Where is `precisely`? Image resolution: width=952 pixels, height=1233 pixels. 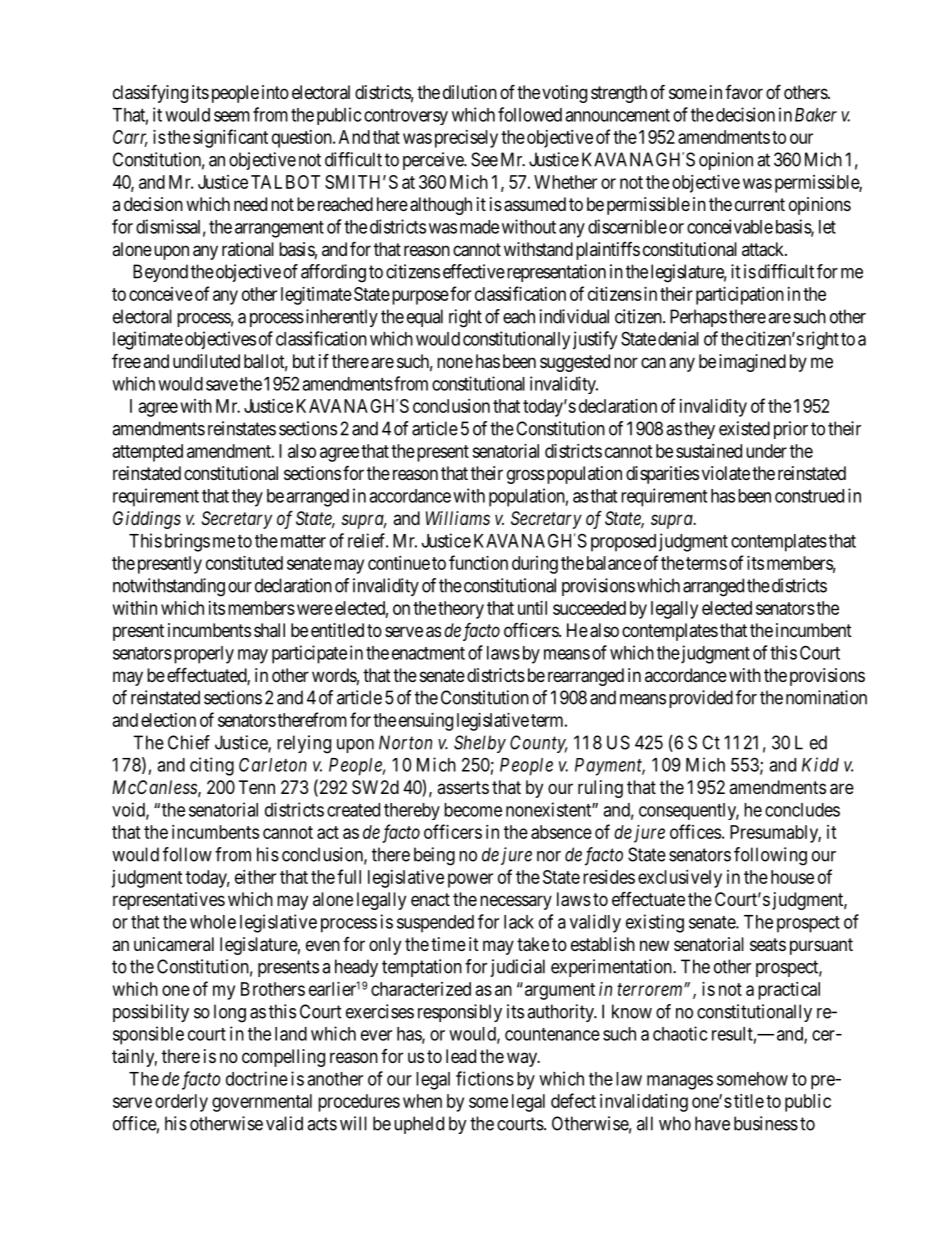
precisely is located at coordinates (466, 139).
